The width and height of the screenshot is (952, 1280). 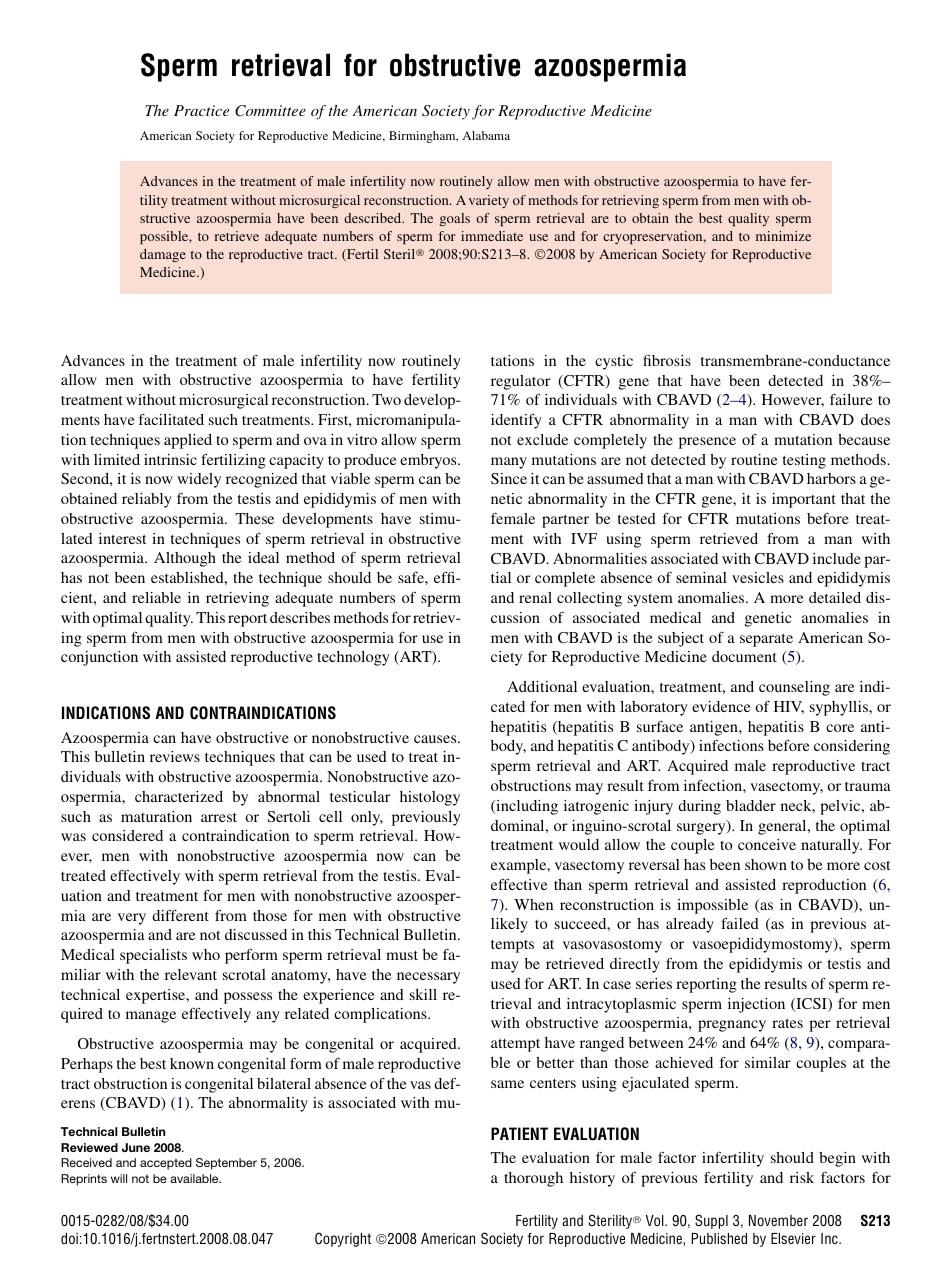 What do you see at coordinates (533, 1179) in the screenshot?
I see `thorough` at bounding box center [533, 1179].
